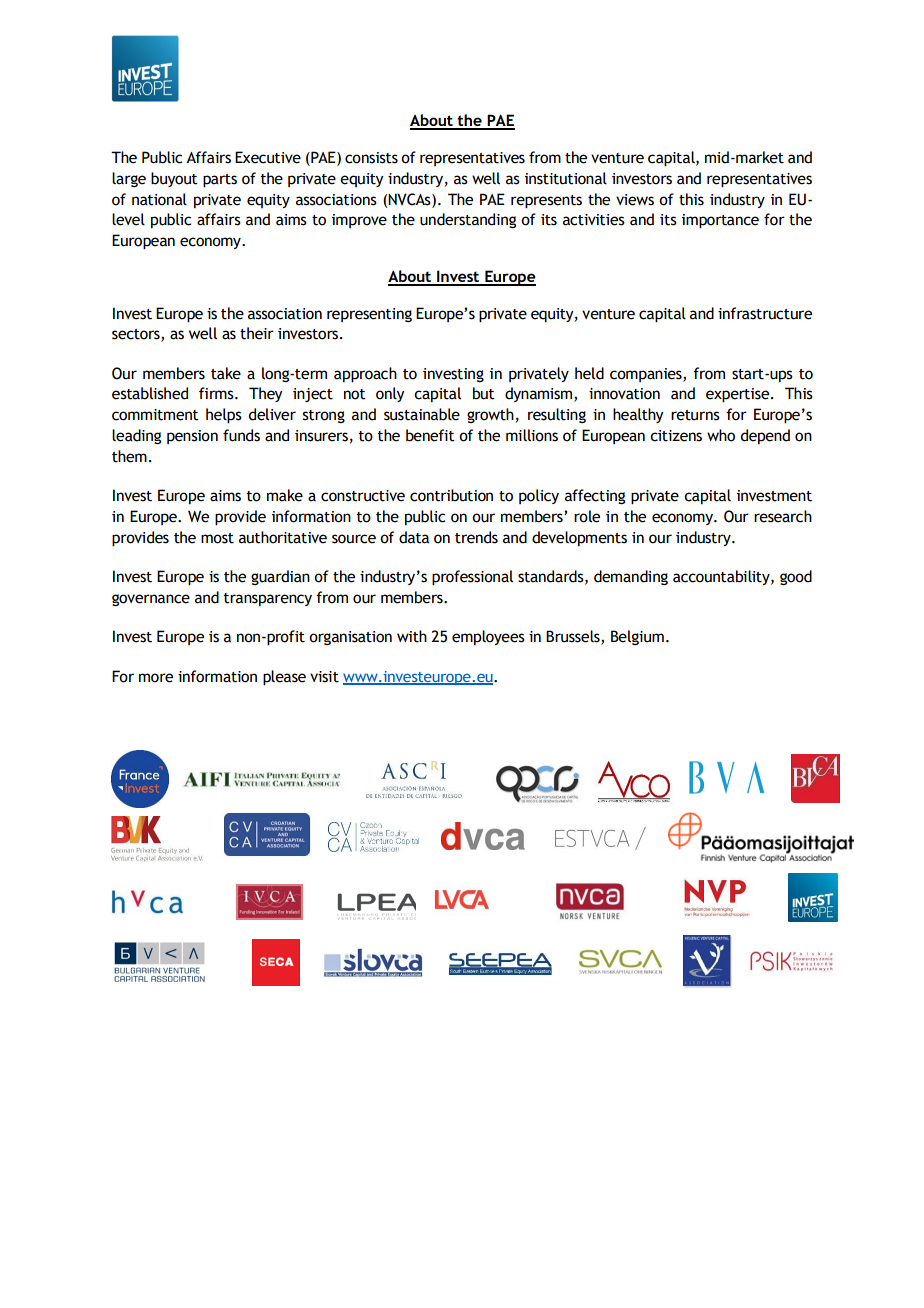  Describe the element at coordinates (220, 181) in the page. I see `parts` at that location.
